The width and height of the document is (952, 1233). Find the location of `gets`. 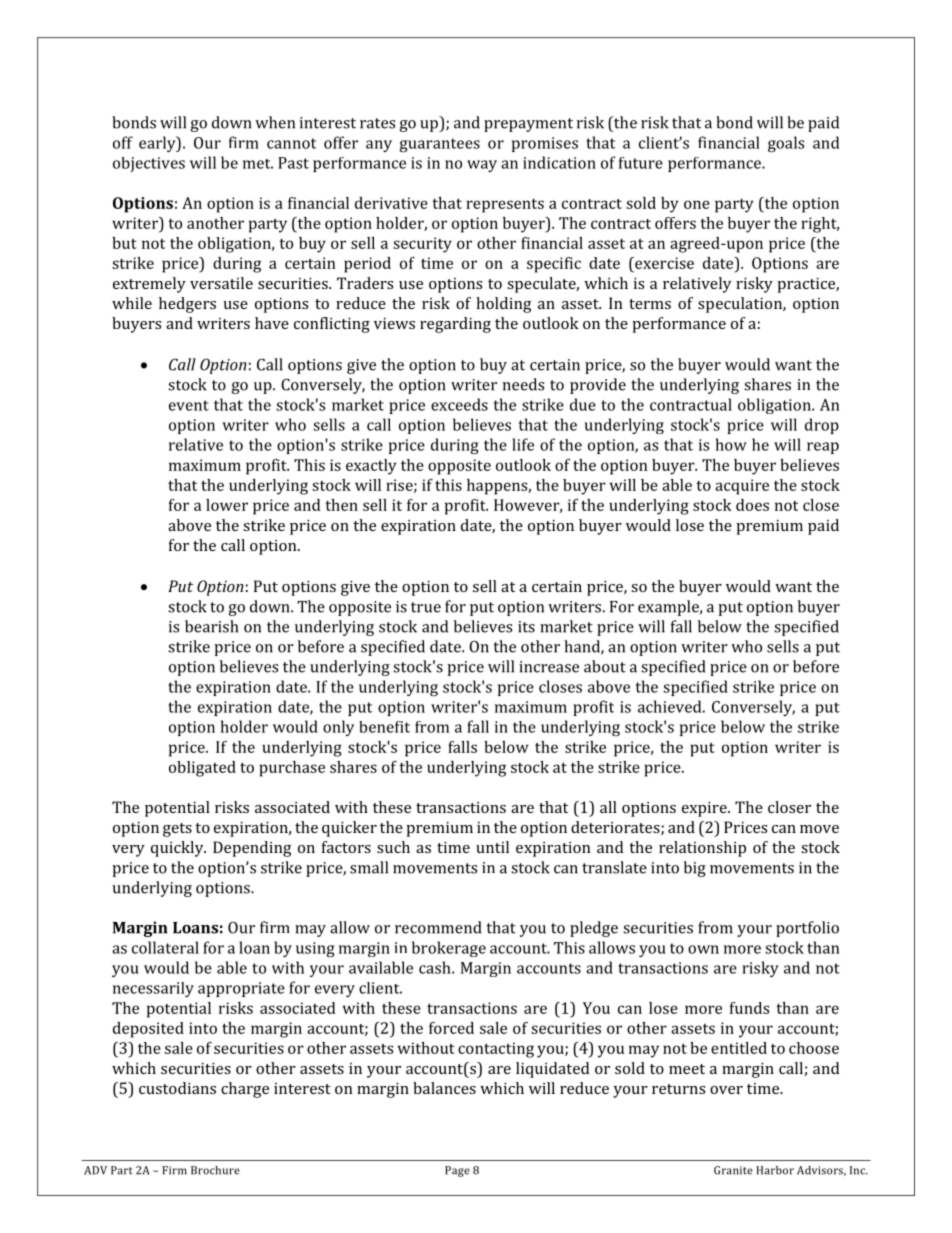

gets is located at coordinates (177, 830).
